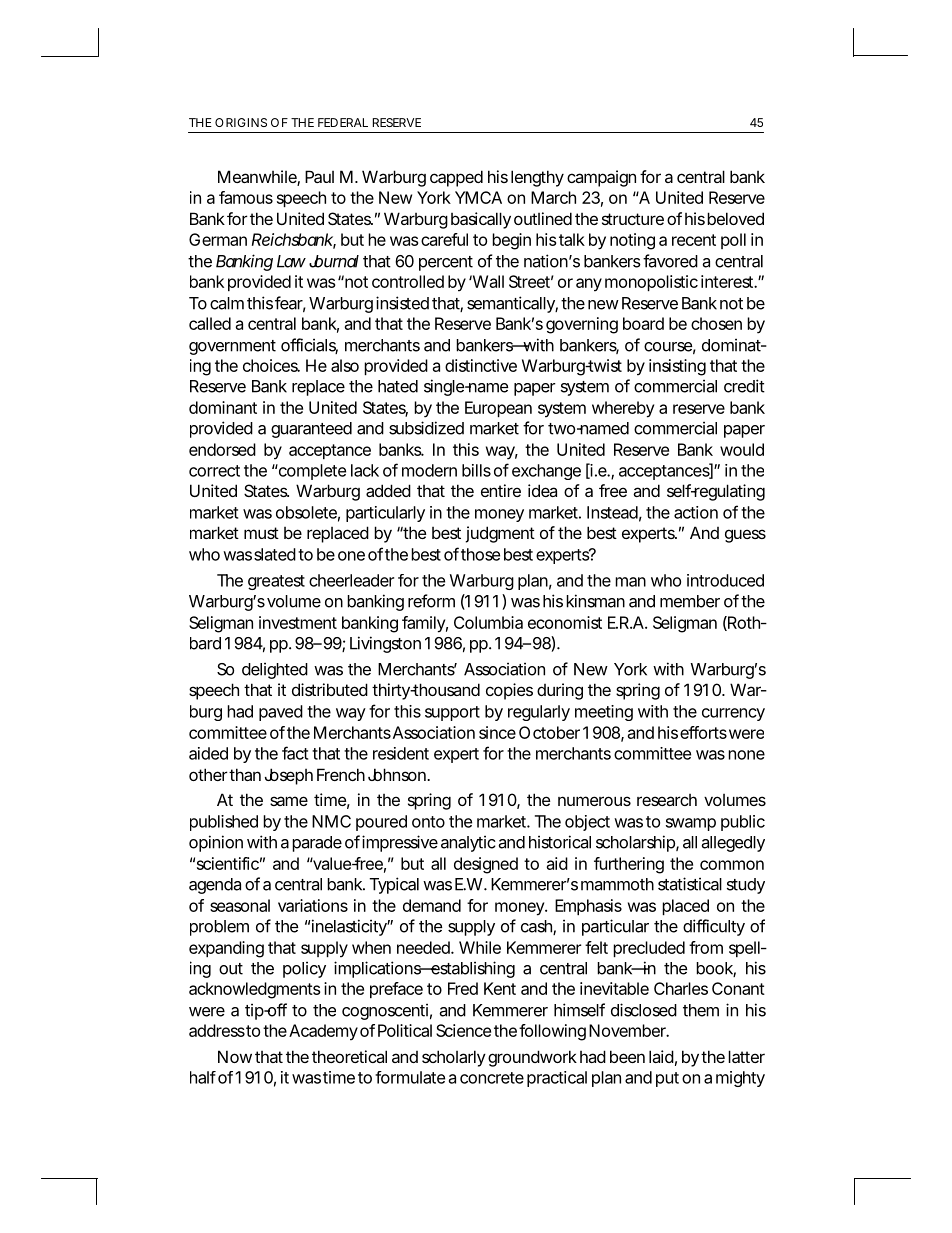 This document has height=1233, width=952. What do you see at coordinates (470, 843) in the document?
I see `analytic` at bounding box center [470, 843].
